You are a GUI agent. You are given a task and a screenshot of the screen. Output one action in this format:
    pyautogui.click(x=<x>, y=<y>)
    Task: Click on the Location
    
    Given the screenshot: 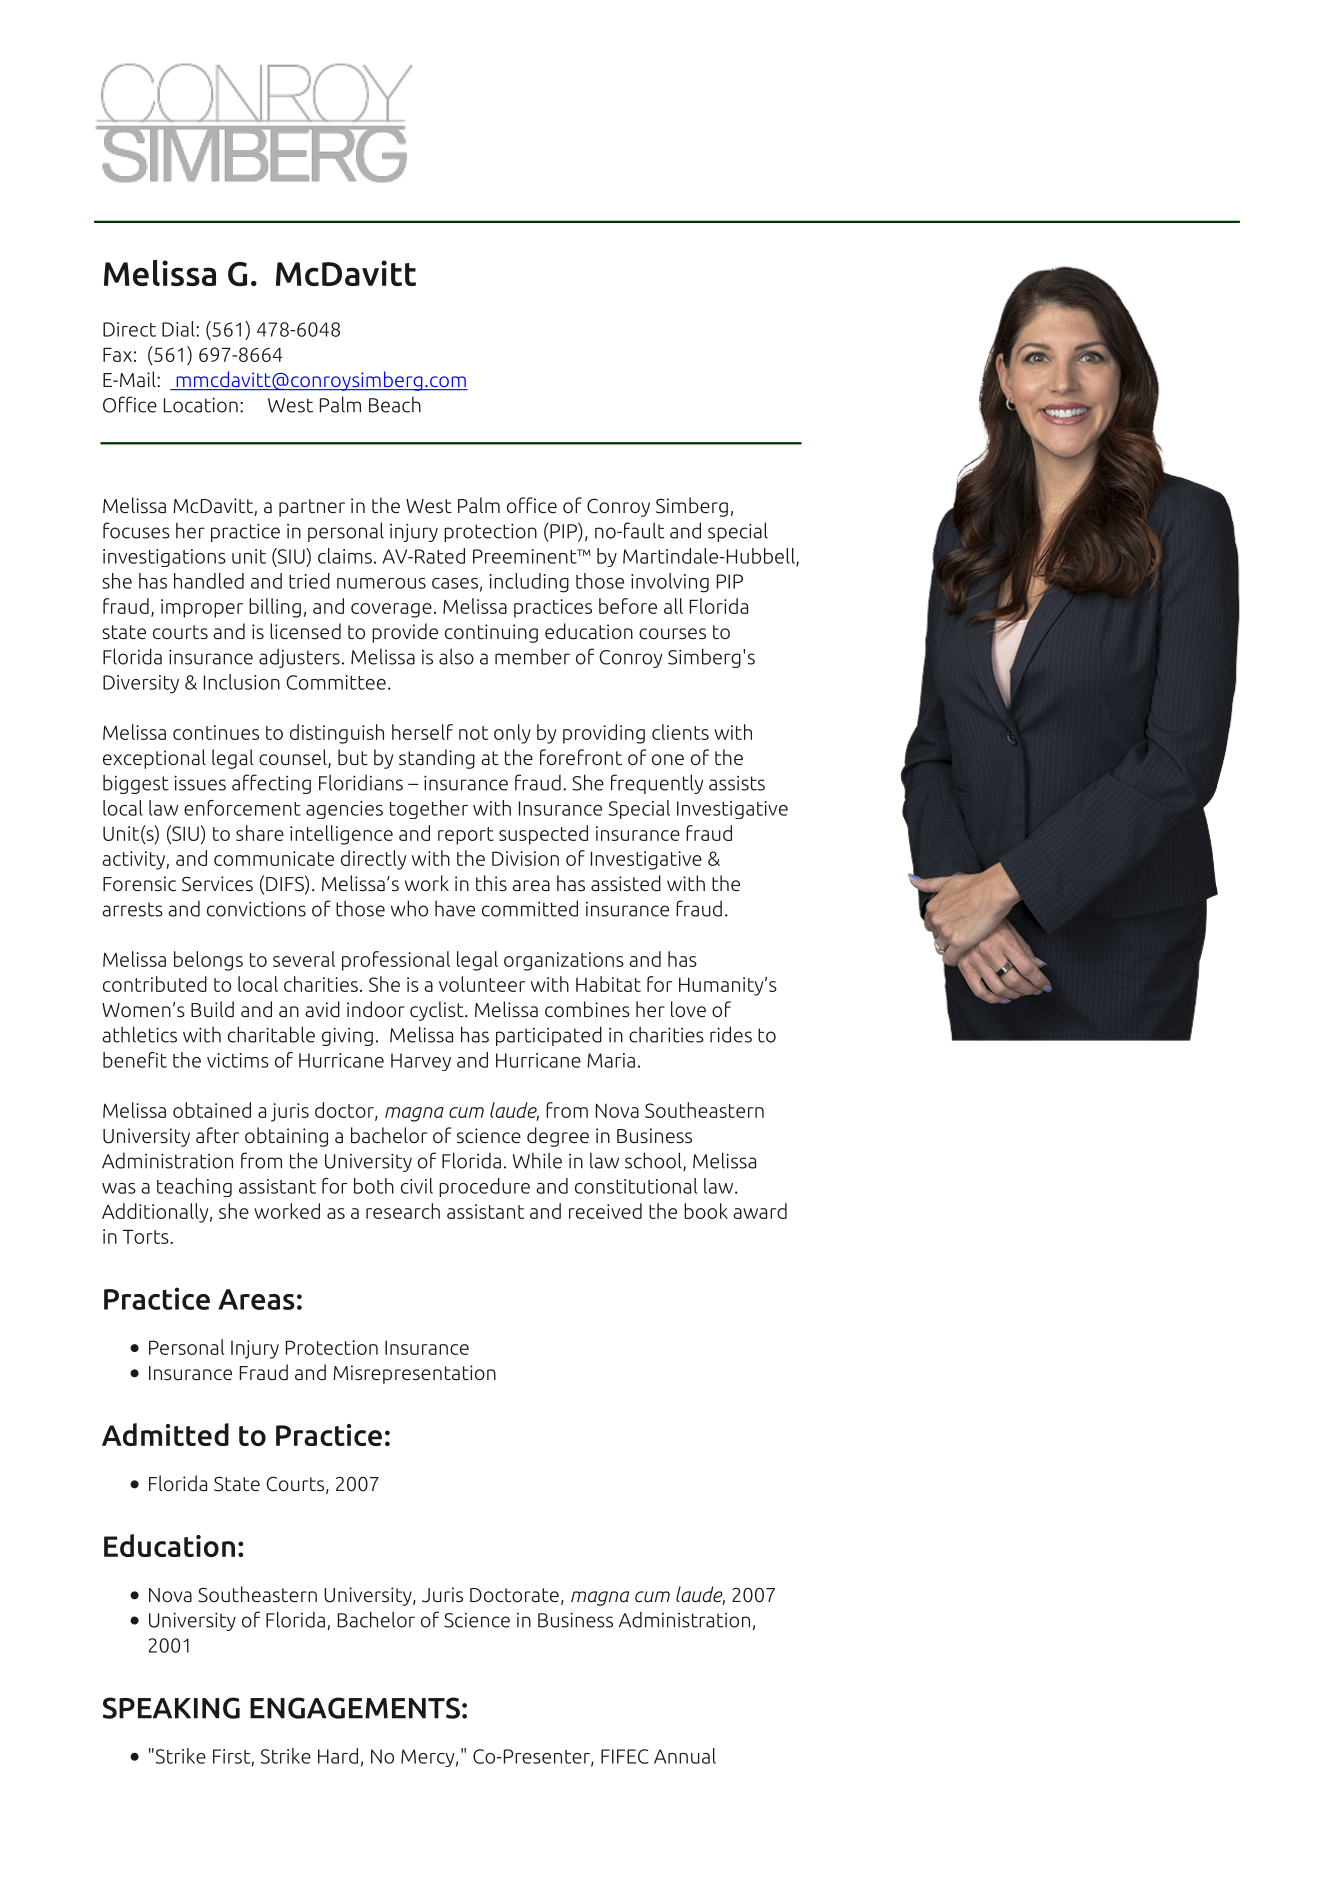 What is the action you would take?
    pyautogui.click(x=201, y=405)
